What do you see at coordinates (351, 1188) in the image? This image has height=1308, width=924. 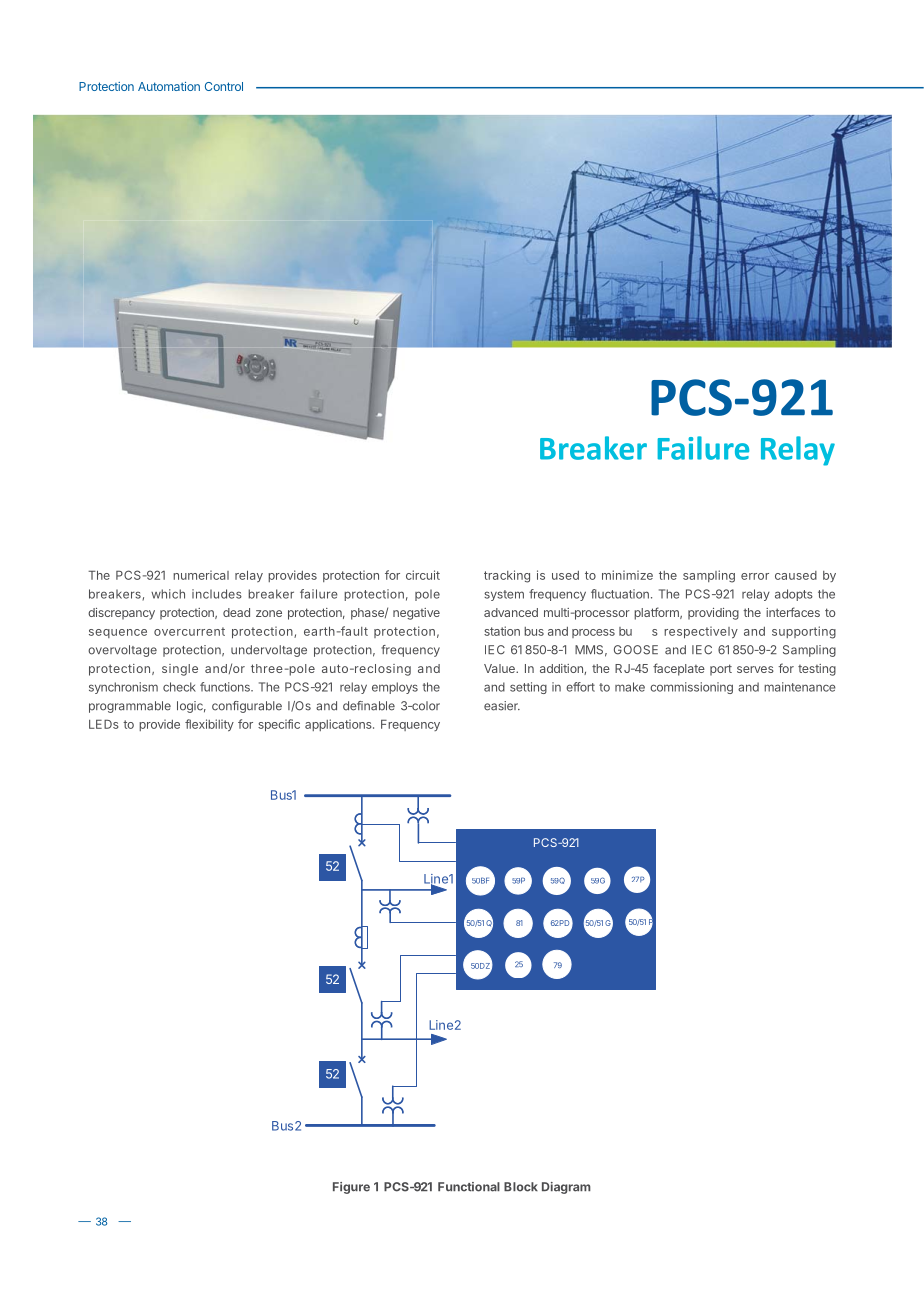 I see `Figure` at bounding box center [351, 1188].
